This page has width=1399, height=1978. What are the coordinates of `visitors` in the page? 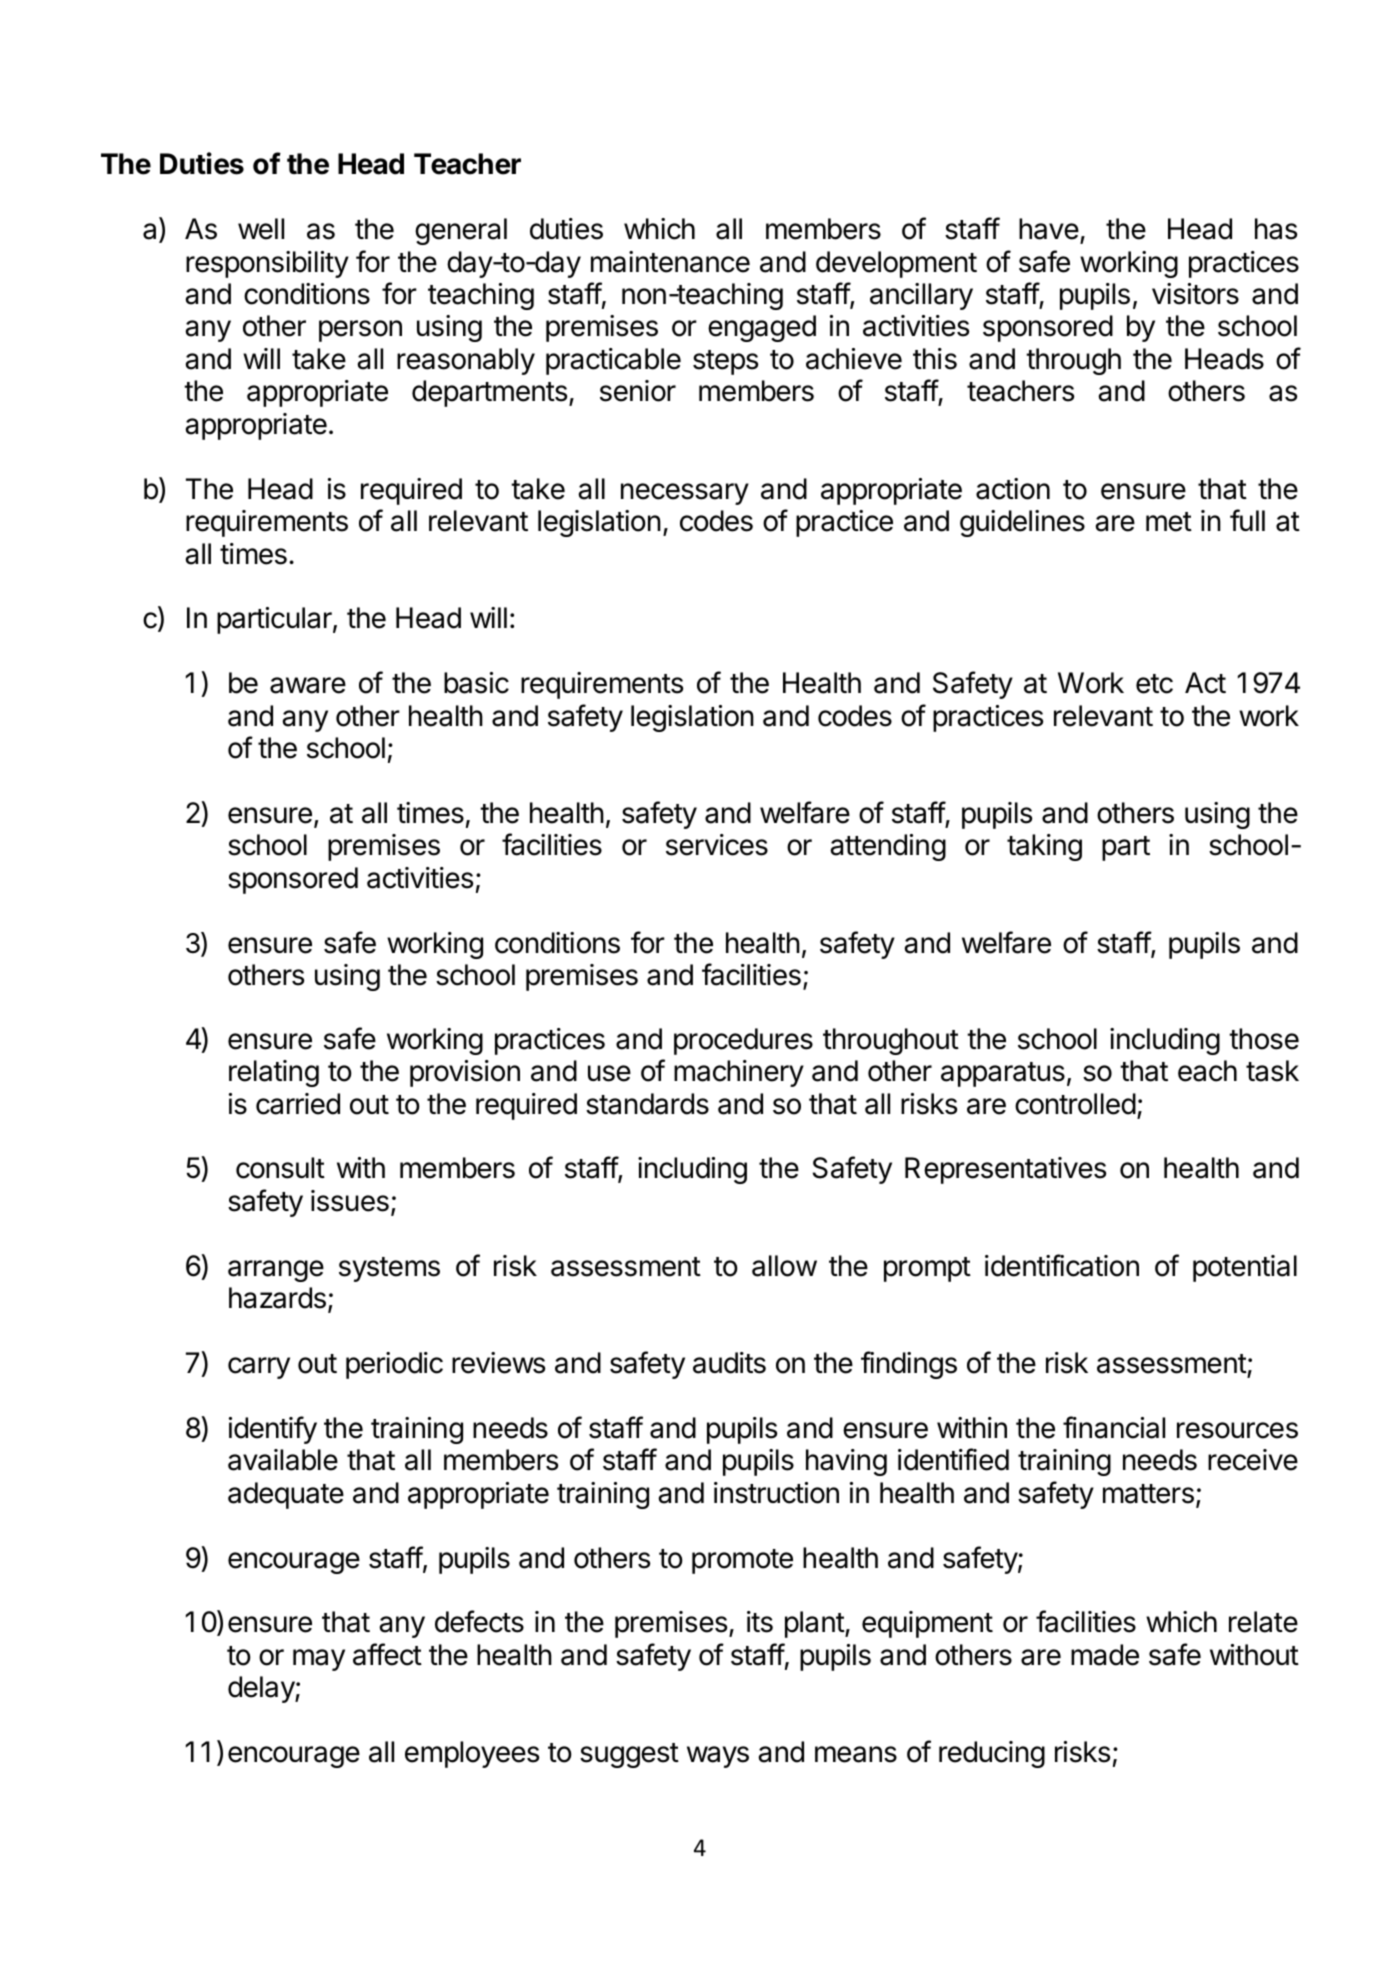 It's located at (1195, 294).
